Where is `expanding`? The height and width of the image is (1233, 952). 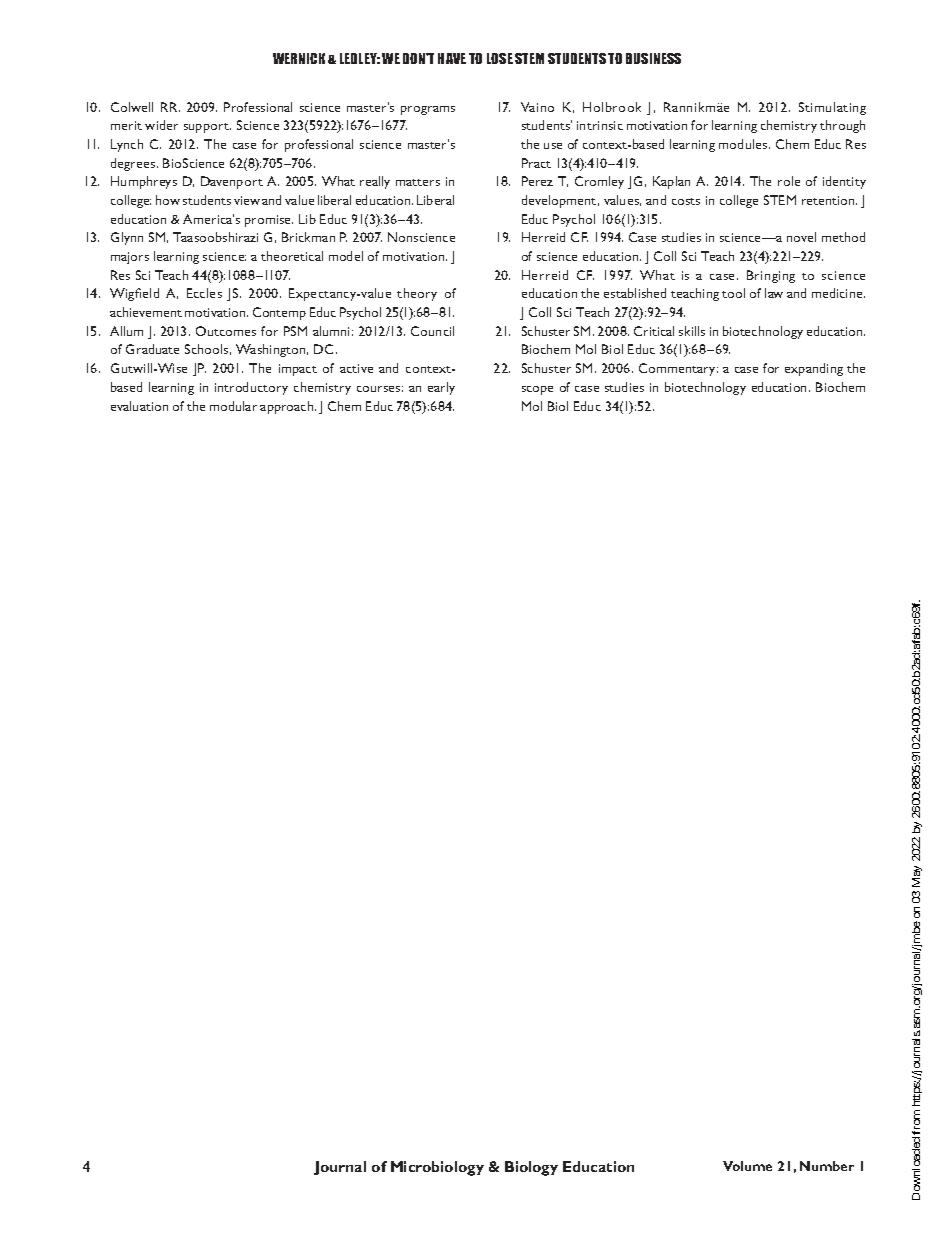 expanding is located at coordinates (814, 369).
